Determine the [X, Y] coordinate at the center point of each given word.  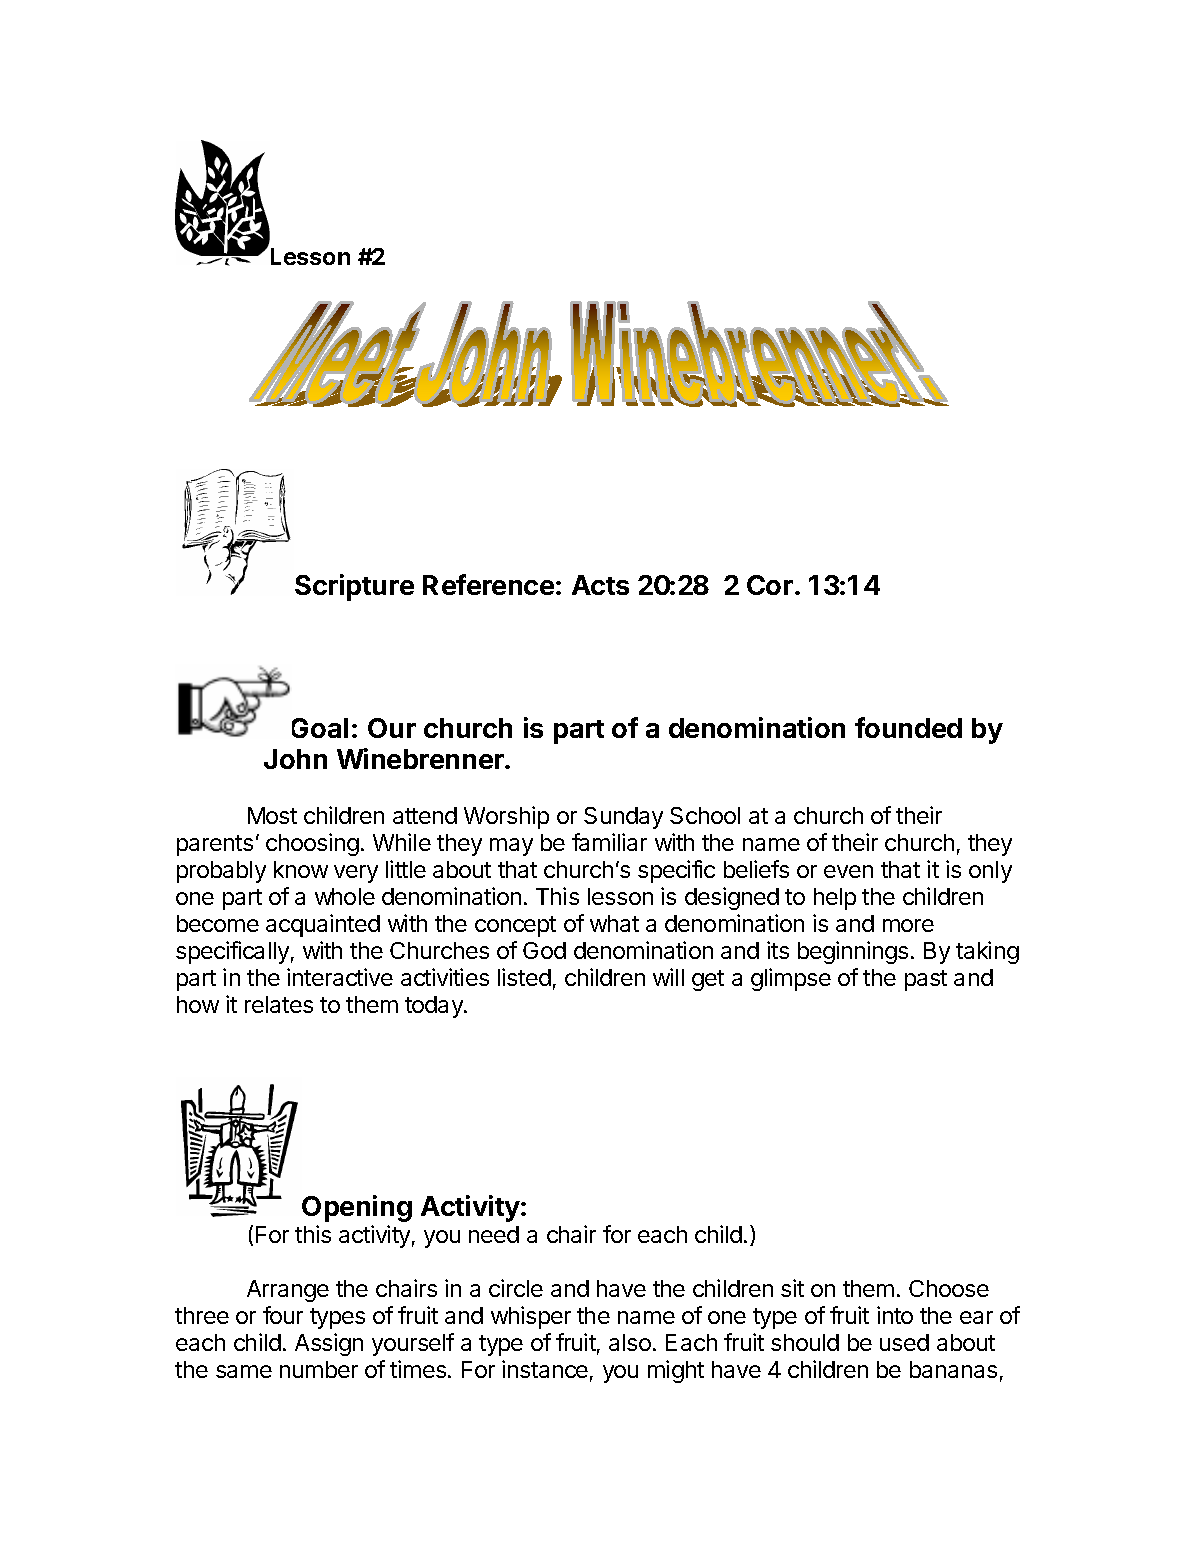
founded [908, 727]
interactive [340, 977]
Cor [770, 585]
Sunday [623, 818]
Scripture [354, 587]
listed [524, 977]
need [494, 1234]
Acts [600, 585]
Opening [357, 1208]
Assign [329, 1344]
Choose [949, 1288]
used [904, 1342]
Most [272, 815]
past [926, 980]
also [630, 1342]
